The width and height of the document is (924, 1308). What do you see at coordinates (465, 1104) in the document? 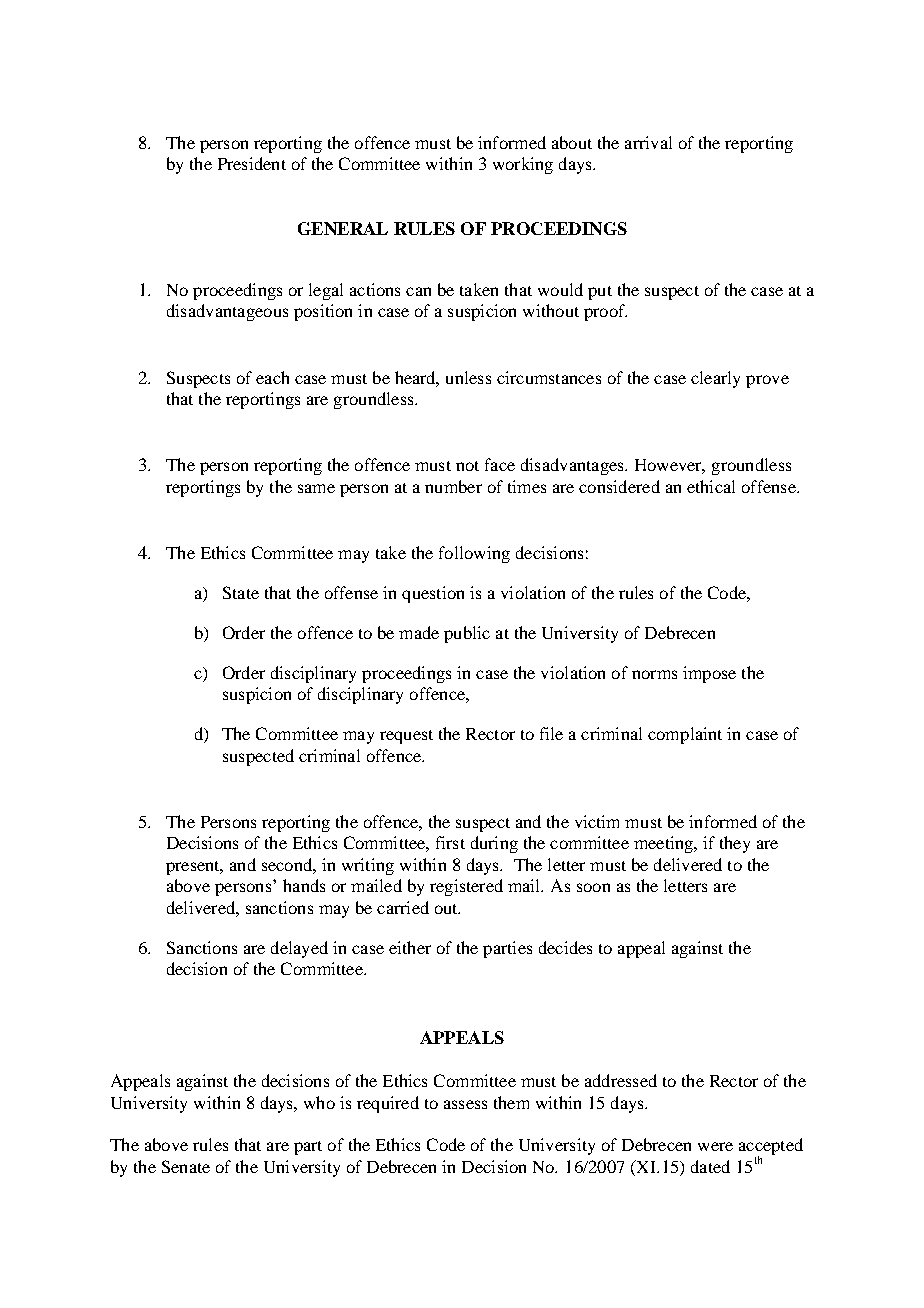
I see `assess` at bounding box center [465, 1104].
